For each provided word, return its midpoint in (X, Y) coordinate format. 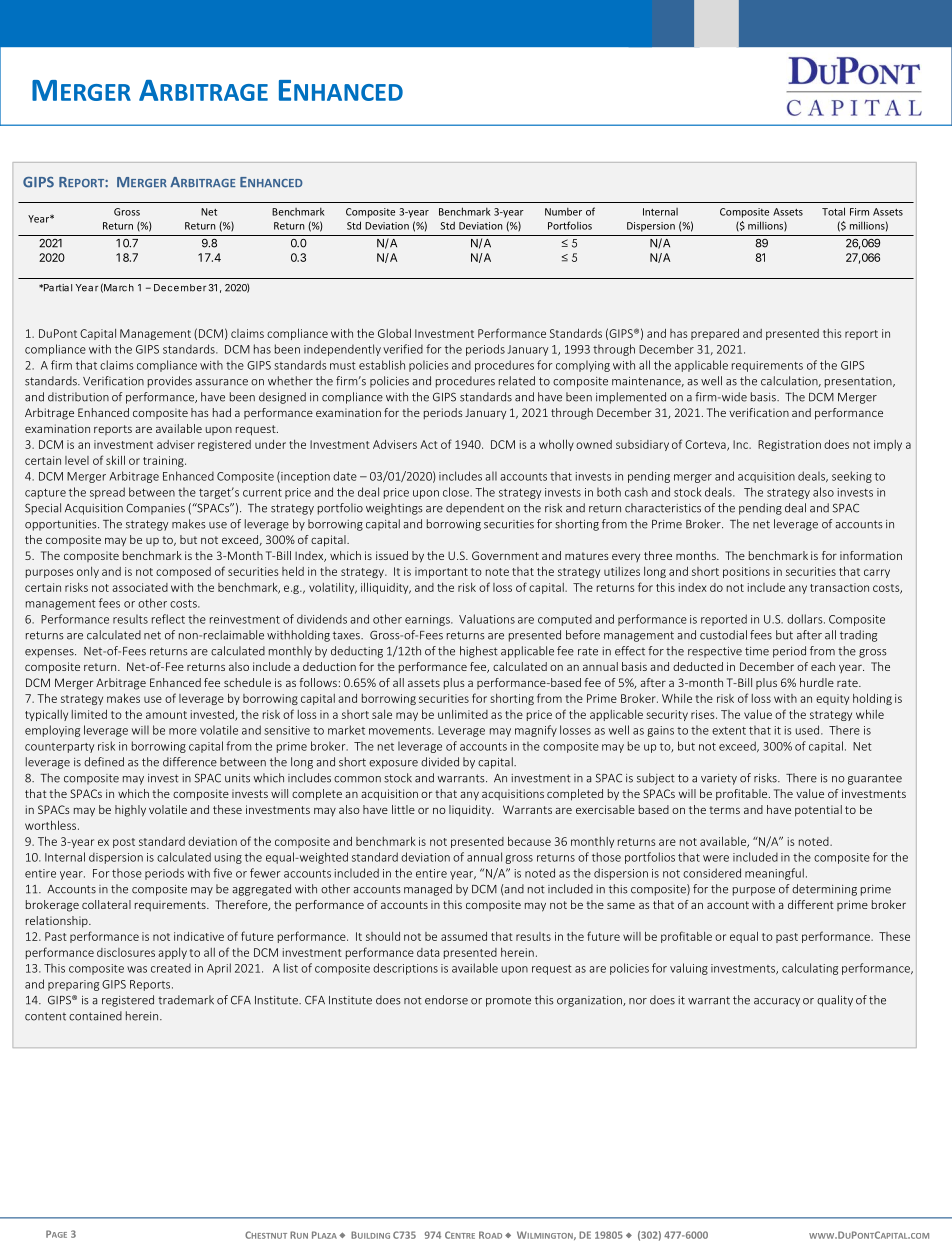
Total (833, 211)
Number (563, 212)
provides (170, 382)
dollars (806, 619)
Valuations (487, 619)
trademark (186, 1000)
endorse (446, 1000)
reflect (168, 619)
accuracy (777, 1002)
